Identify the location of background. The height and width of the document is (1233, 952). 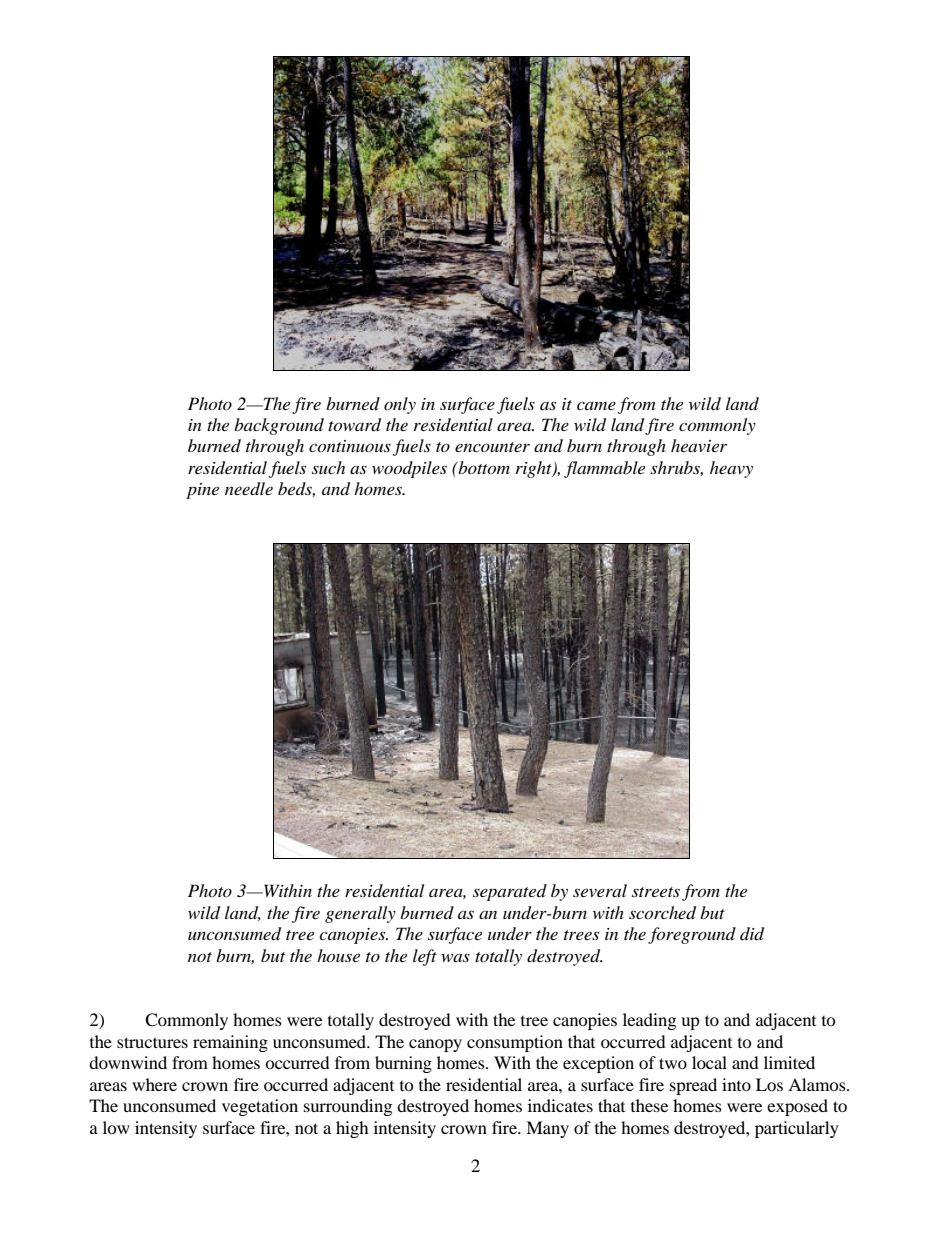
(279, 426).
